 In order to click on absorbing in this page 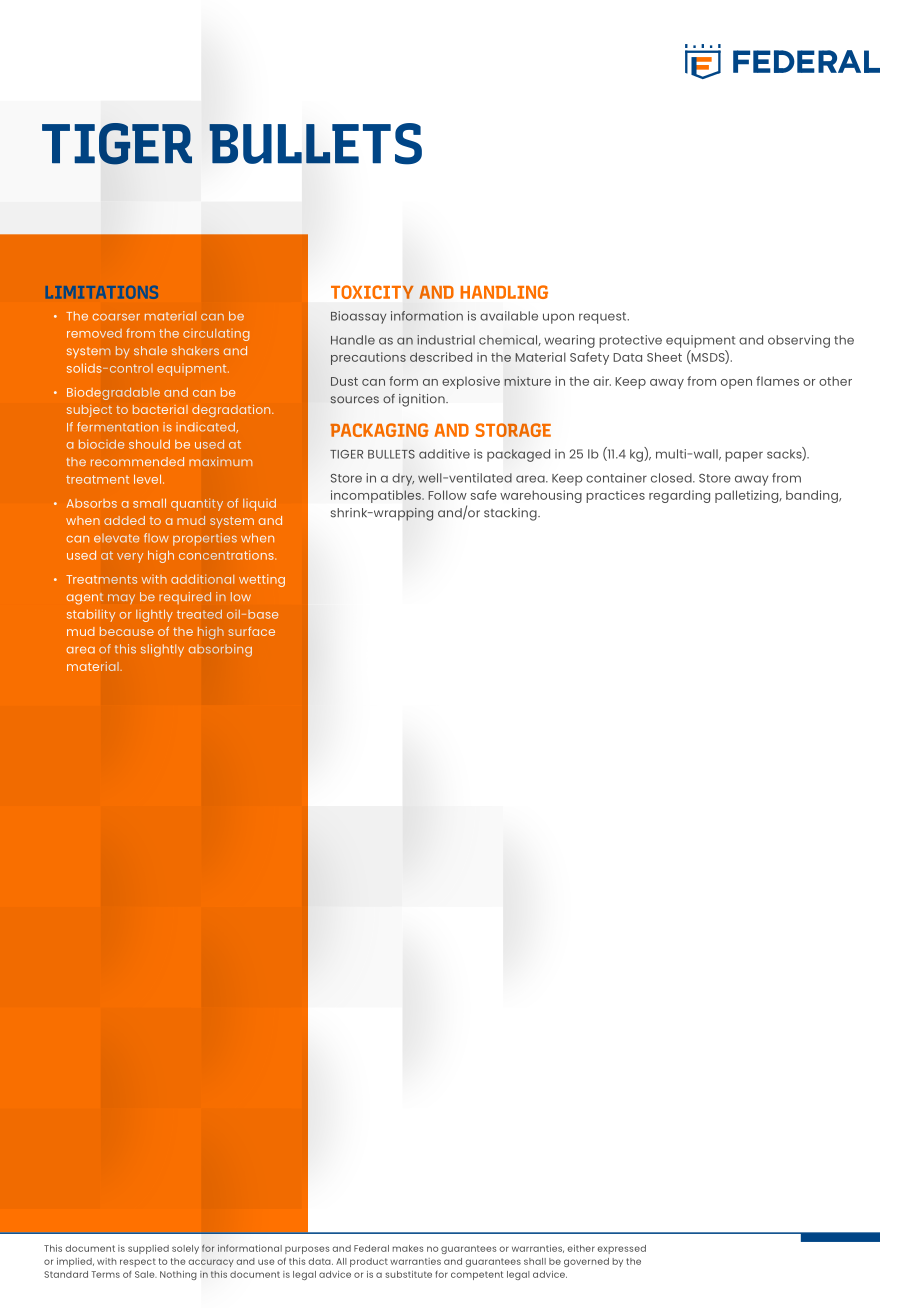, I will do `click(220, 650)`.
